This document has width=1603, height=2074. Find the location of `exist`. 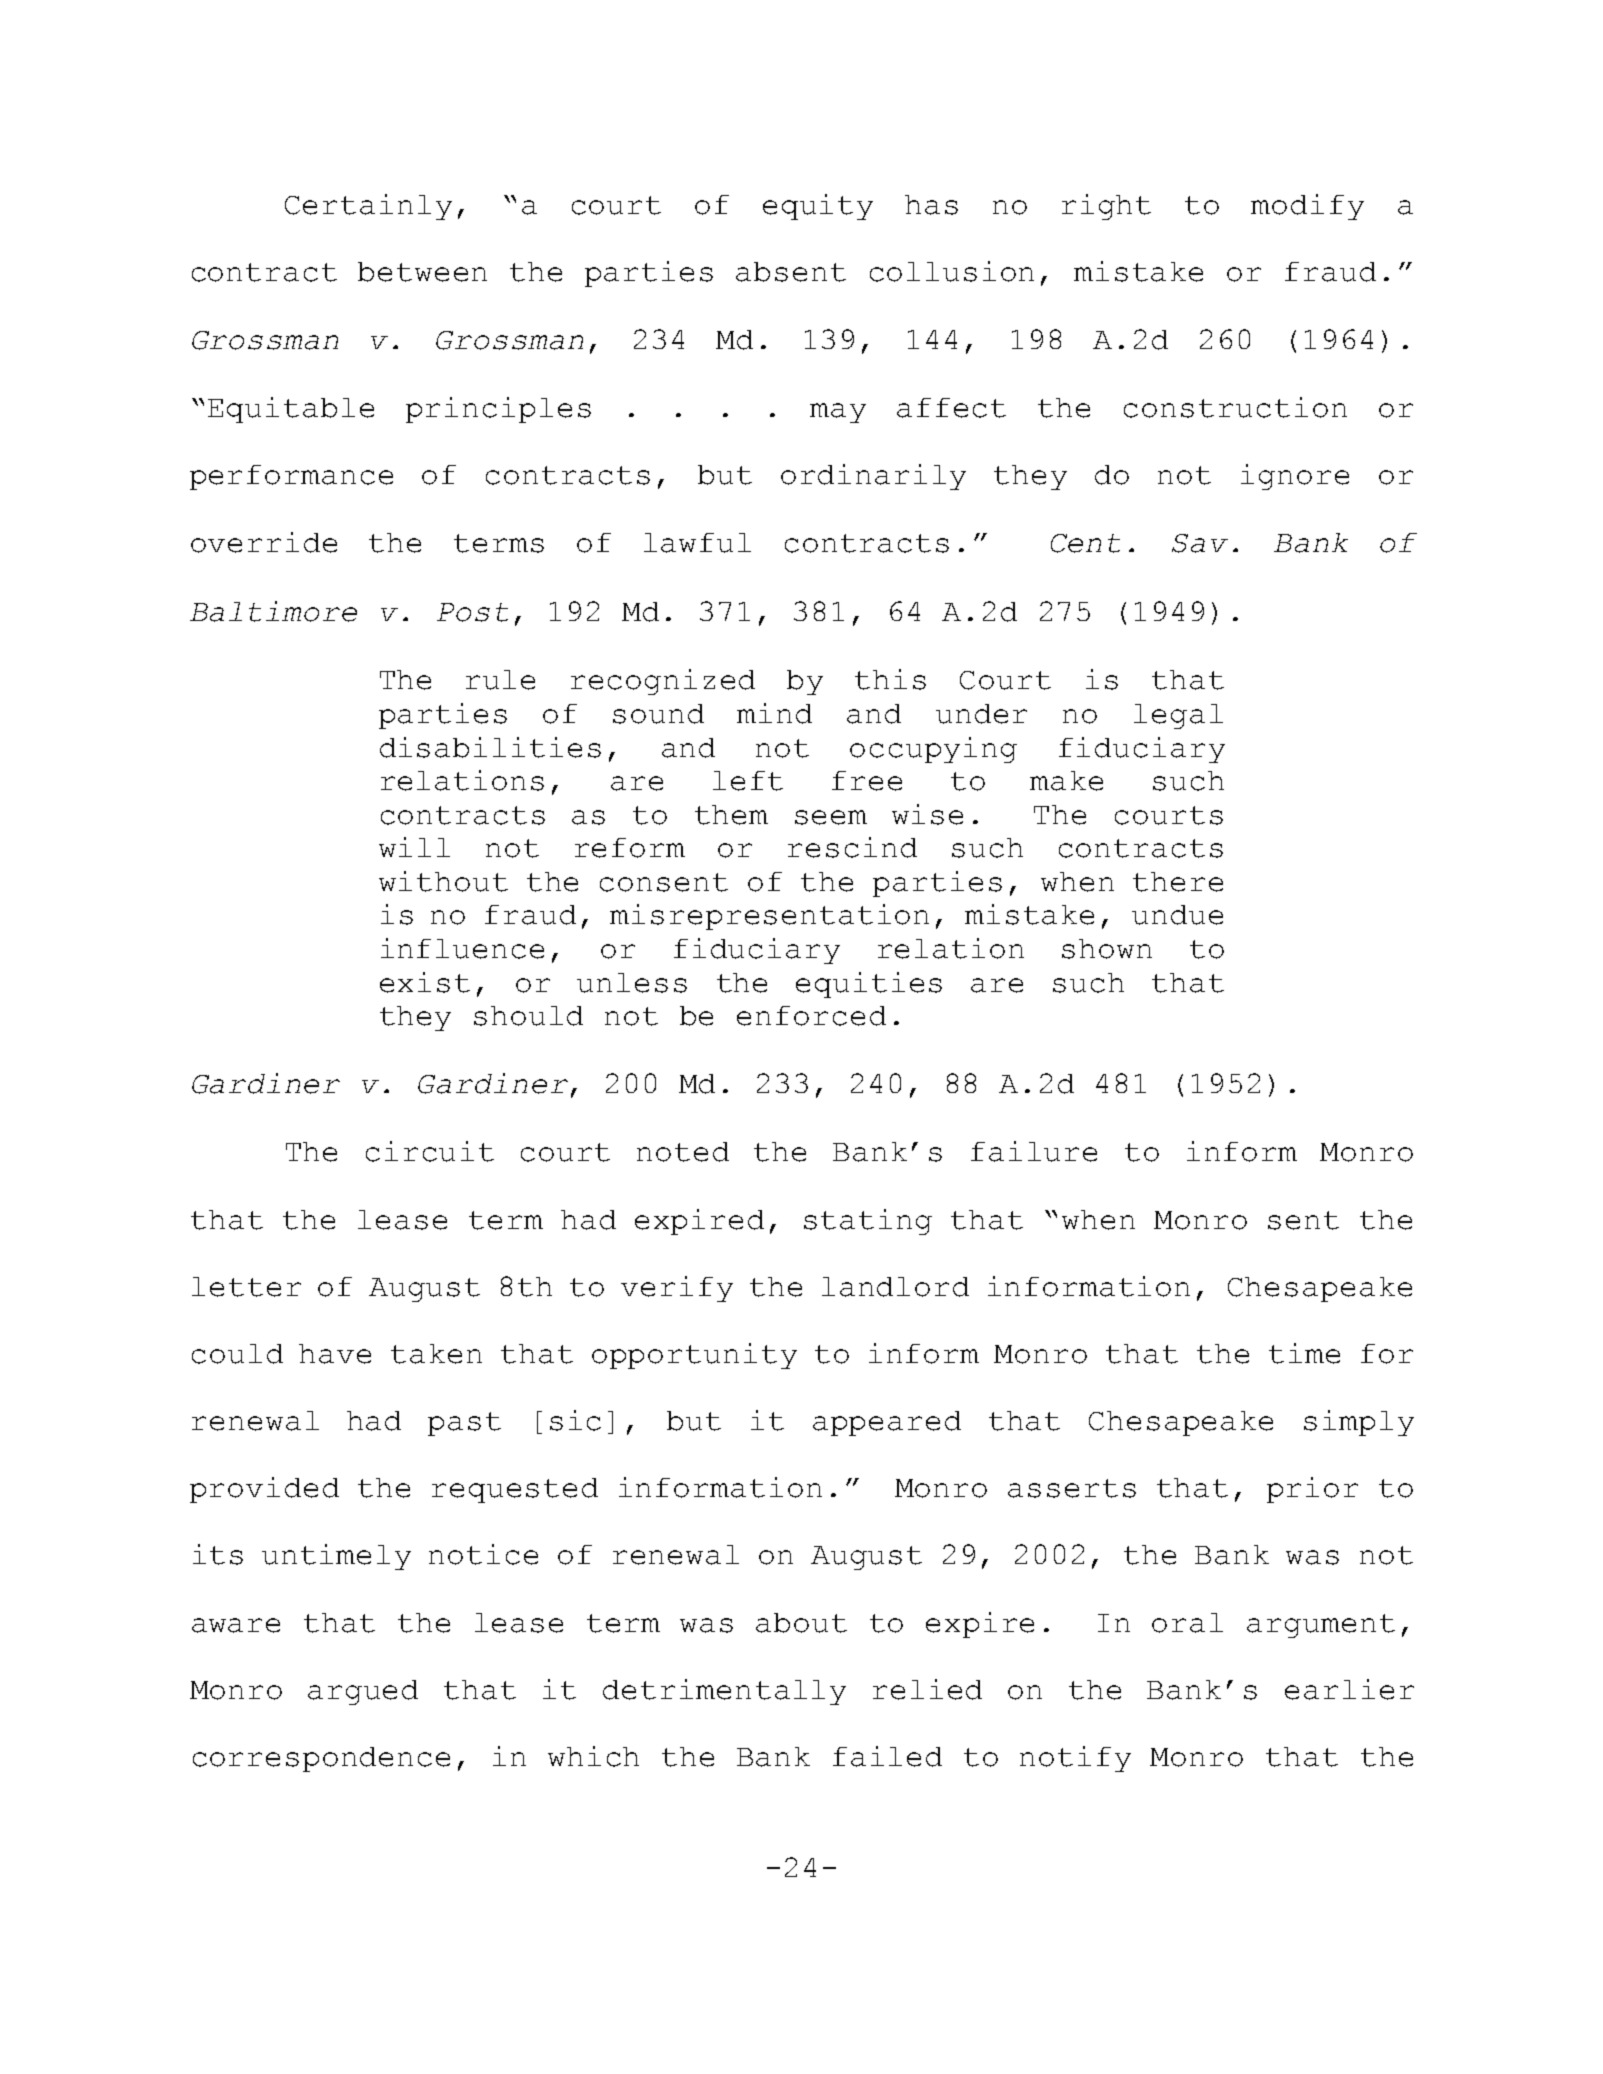

exist is located at coordinates (425, 982).
